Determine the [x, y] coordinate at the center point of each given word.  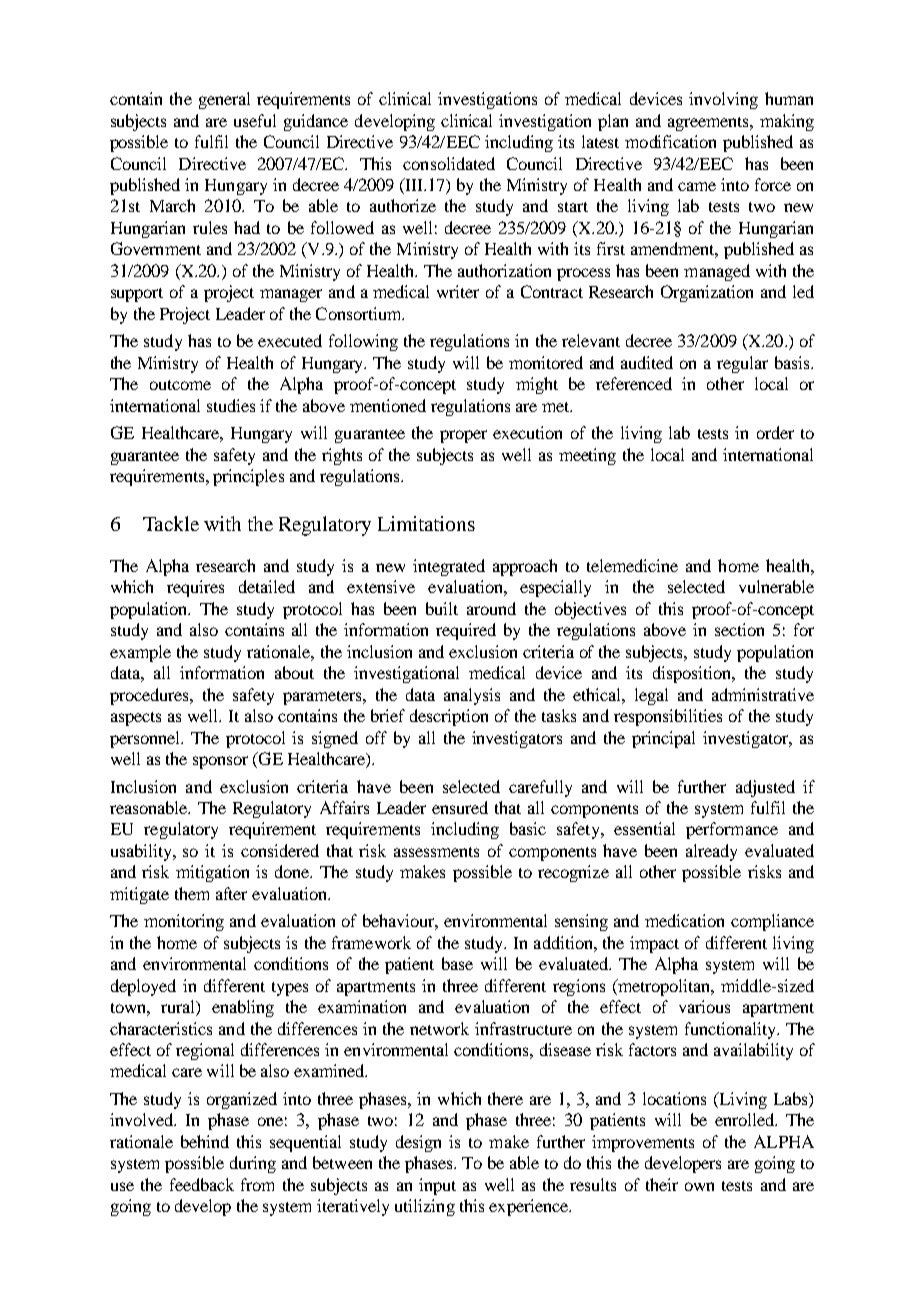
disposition [693, 674]
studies [231, 405]
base [457, 963]
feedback [202, 1184]
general [224, 100]
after [231, 893]
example [140, 653]
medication [684, 920]
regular [742, 364]
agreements [709, 124]
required [466, 631]
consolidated [449, 163]
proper [463, 436]
